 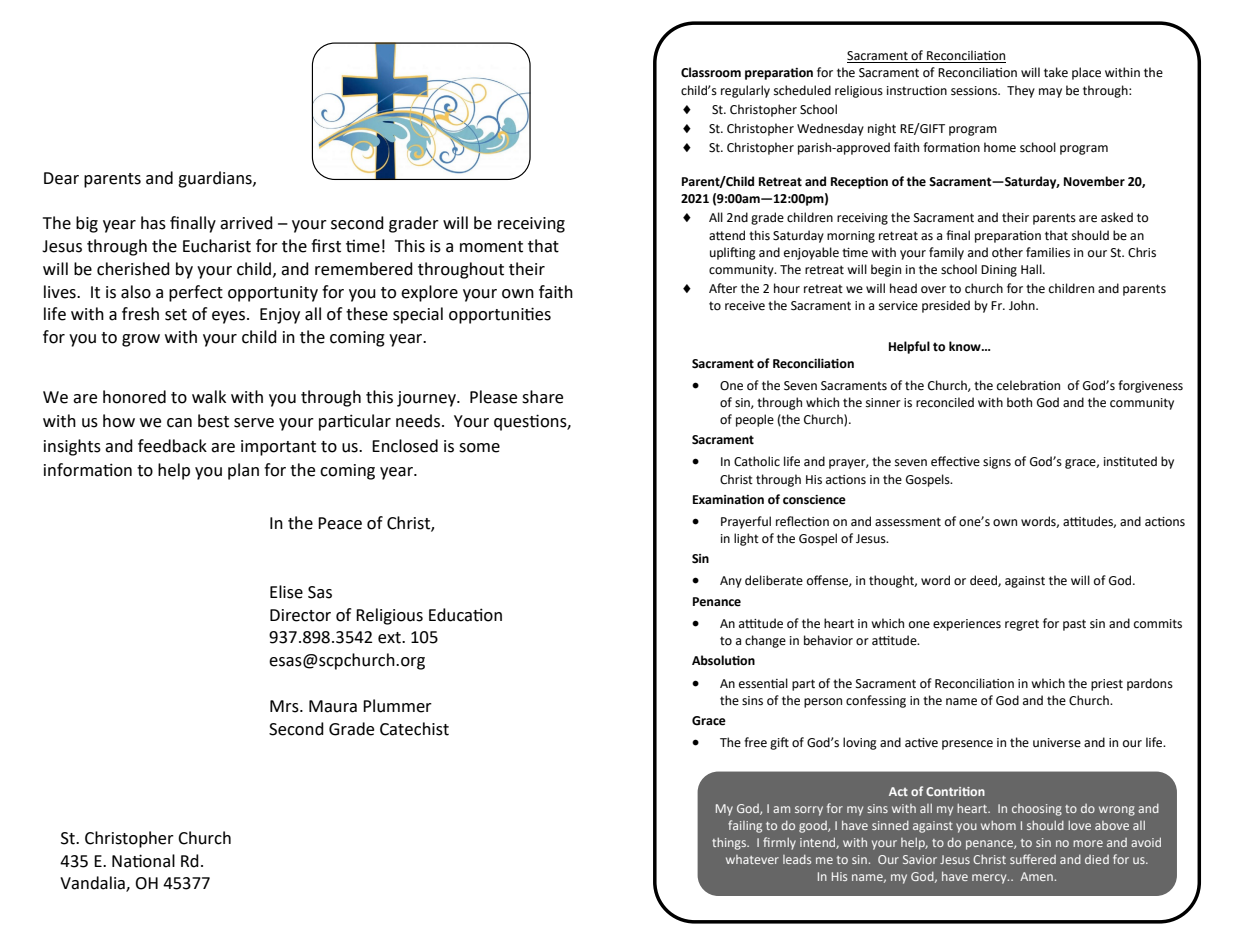 What do you see at coordinates (243, 471) in the image?
I see `plan` at bounding box center [243, 471].
